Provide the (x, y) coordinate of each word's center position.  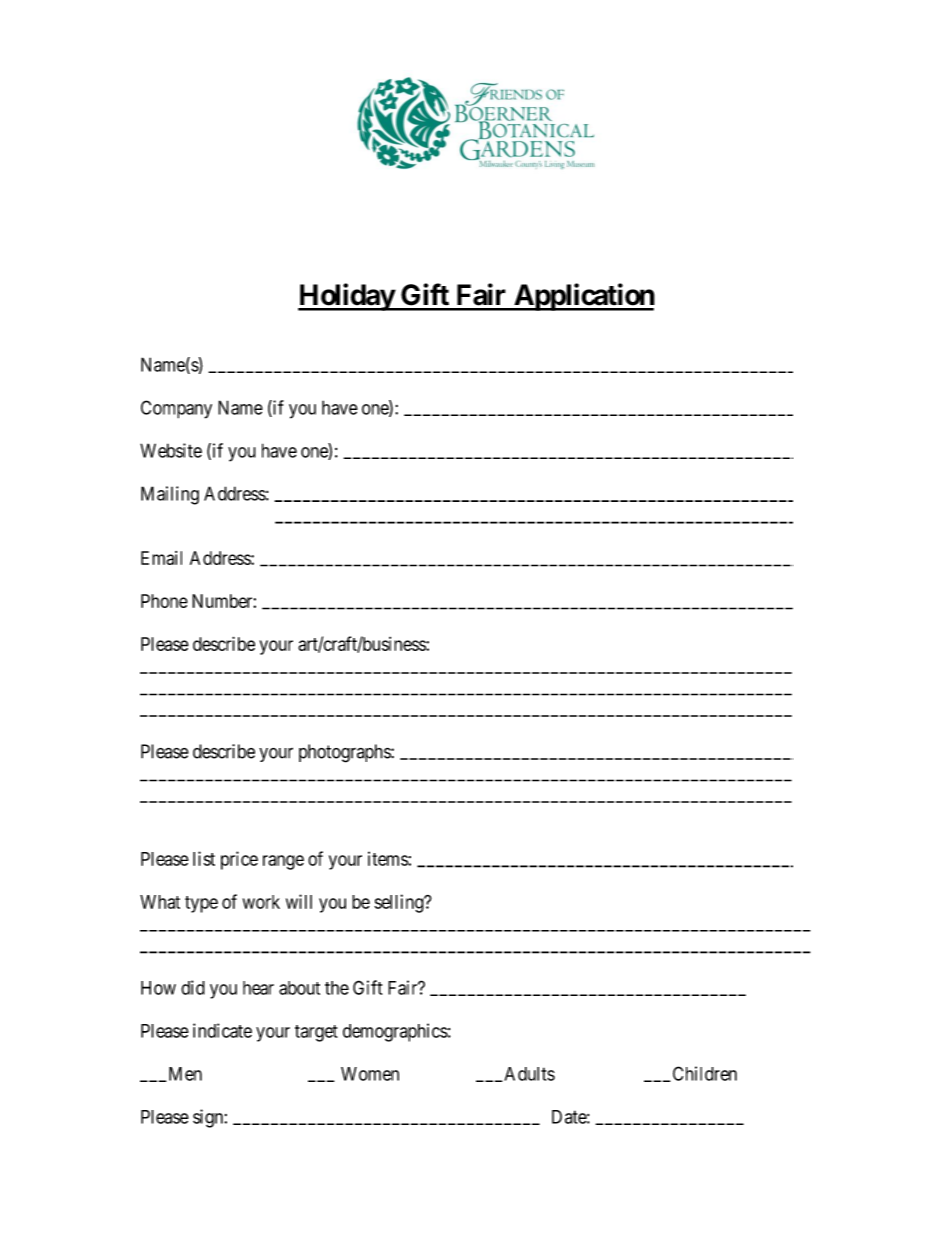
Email (161, 558)
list (204, 858)
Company (176, 409)
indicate (222, 1030)
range (283, 862)
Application (583, 297)
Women (370, 1074)
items (388, 858)
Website (171, 450)
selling (399, 903)
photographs (345, 753)
